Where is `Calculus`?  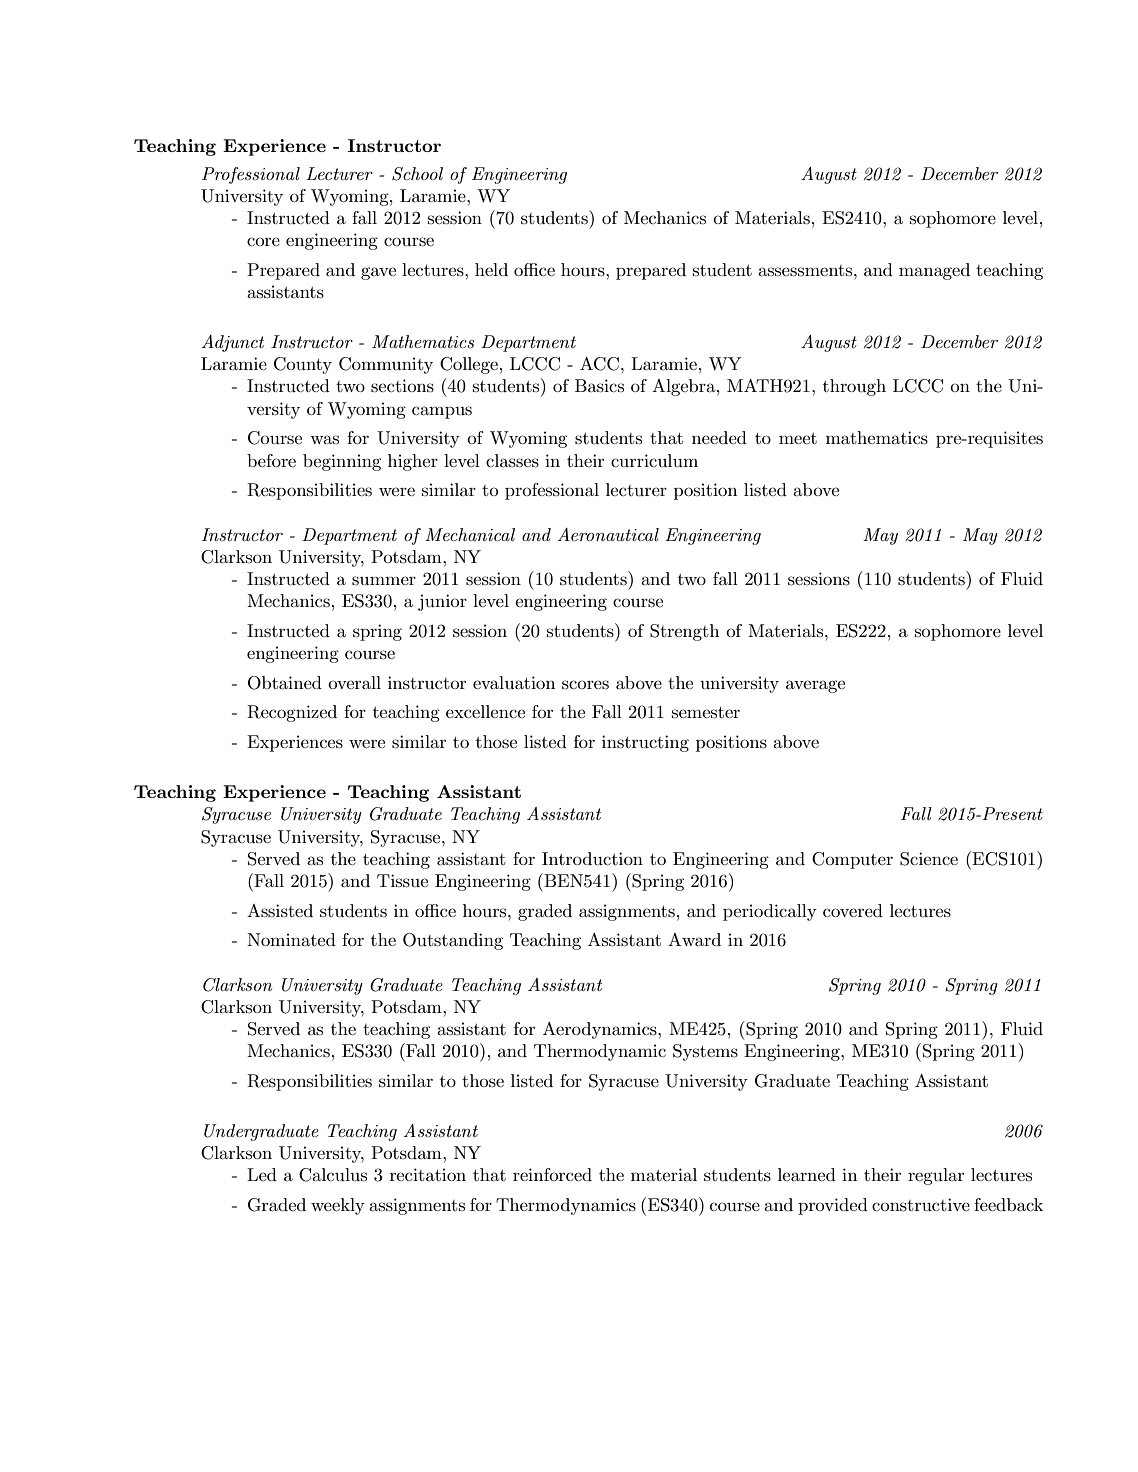
Calculus is located at coordinates (333, 1175).
